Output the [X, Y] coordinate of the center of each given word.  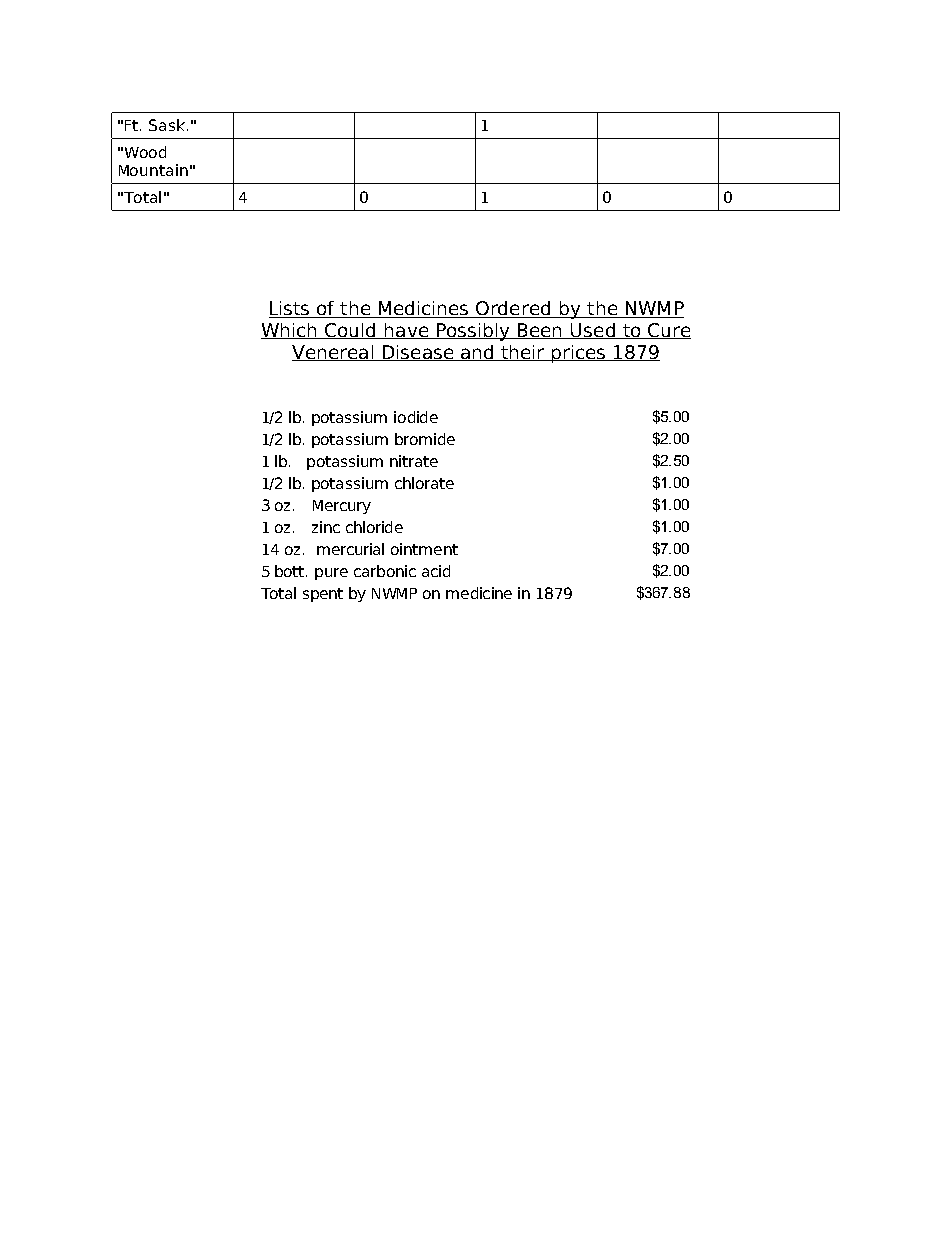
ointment [424, 549]
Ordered [514, 309]
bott [291, 571]
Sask [167, 125]
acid [436, 571]
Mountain [153, 170]
